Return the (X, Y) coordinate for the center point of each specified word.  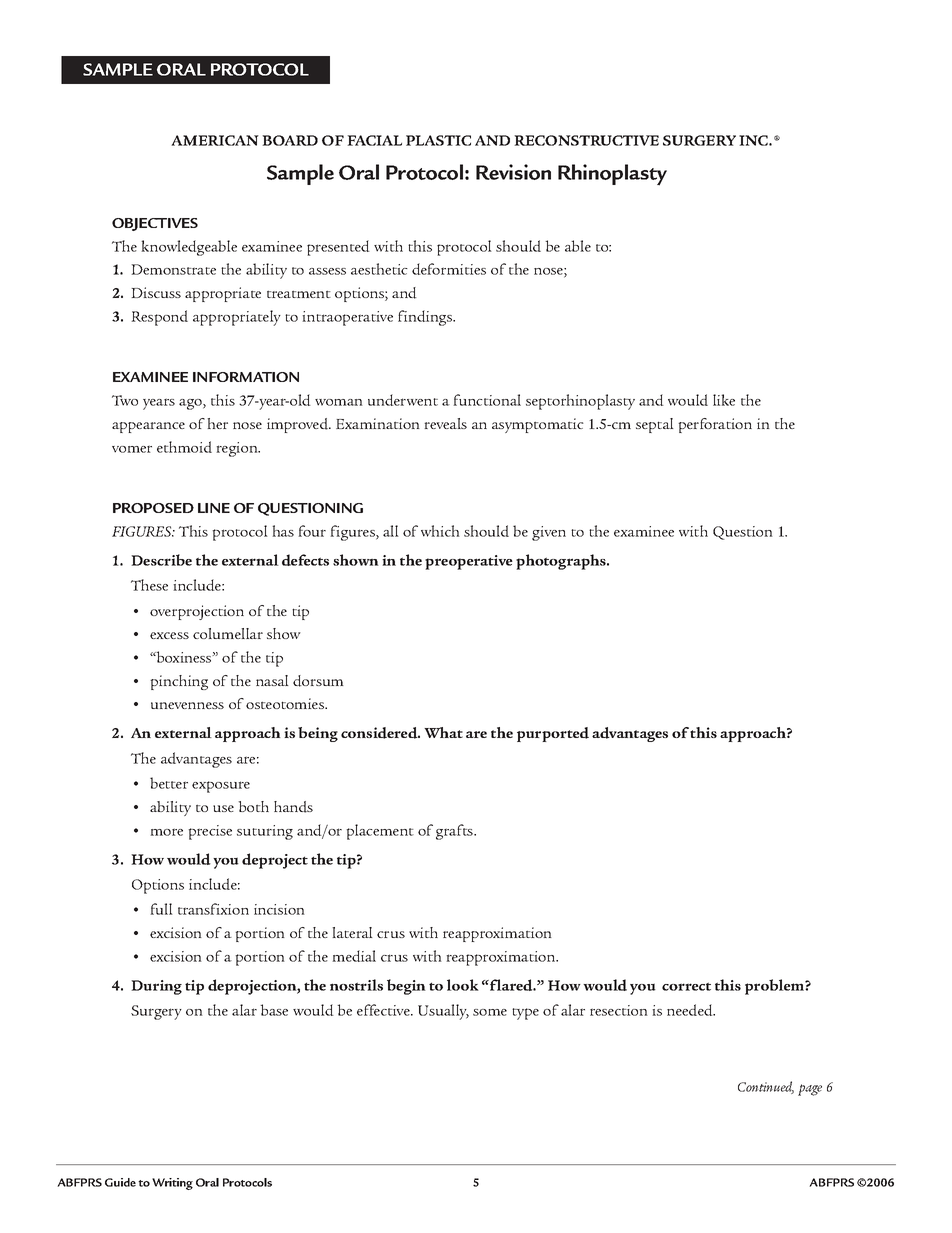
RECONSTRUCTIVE (586, 140)
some (490, 1012)
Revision (513, 172)
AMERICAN (215, 140)
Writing (172, 1184)
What (443, 732)
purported (553, 734)
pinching (179, 682)
